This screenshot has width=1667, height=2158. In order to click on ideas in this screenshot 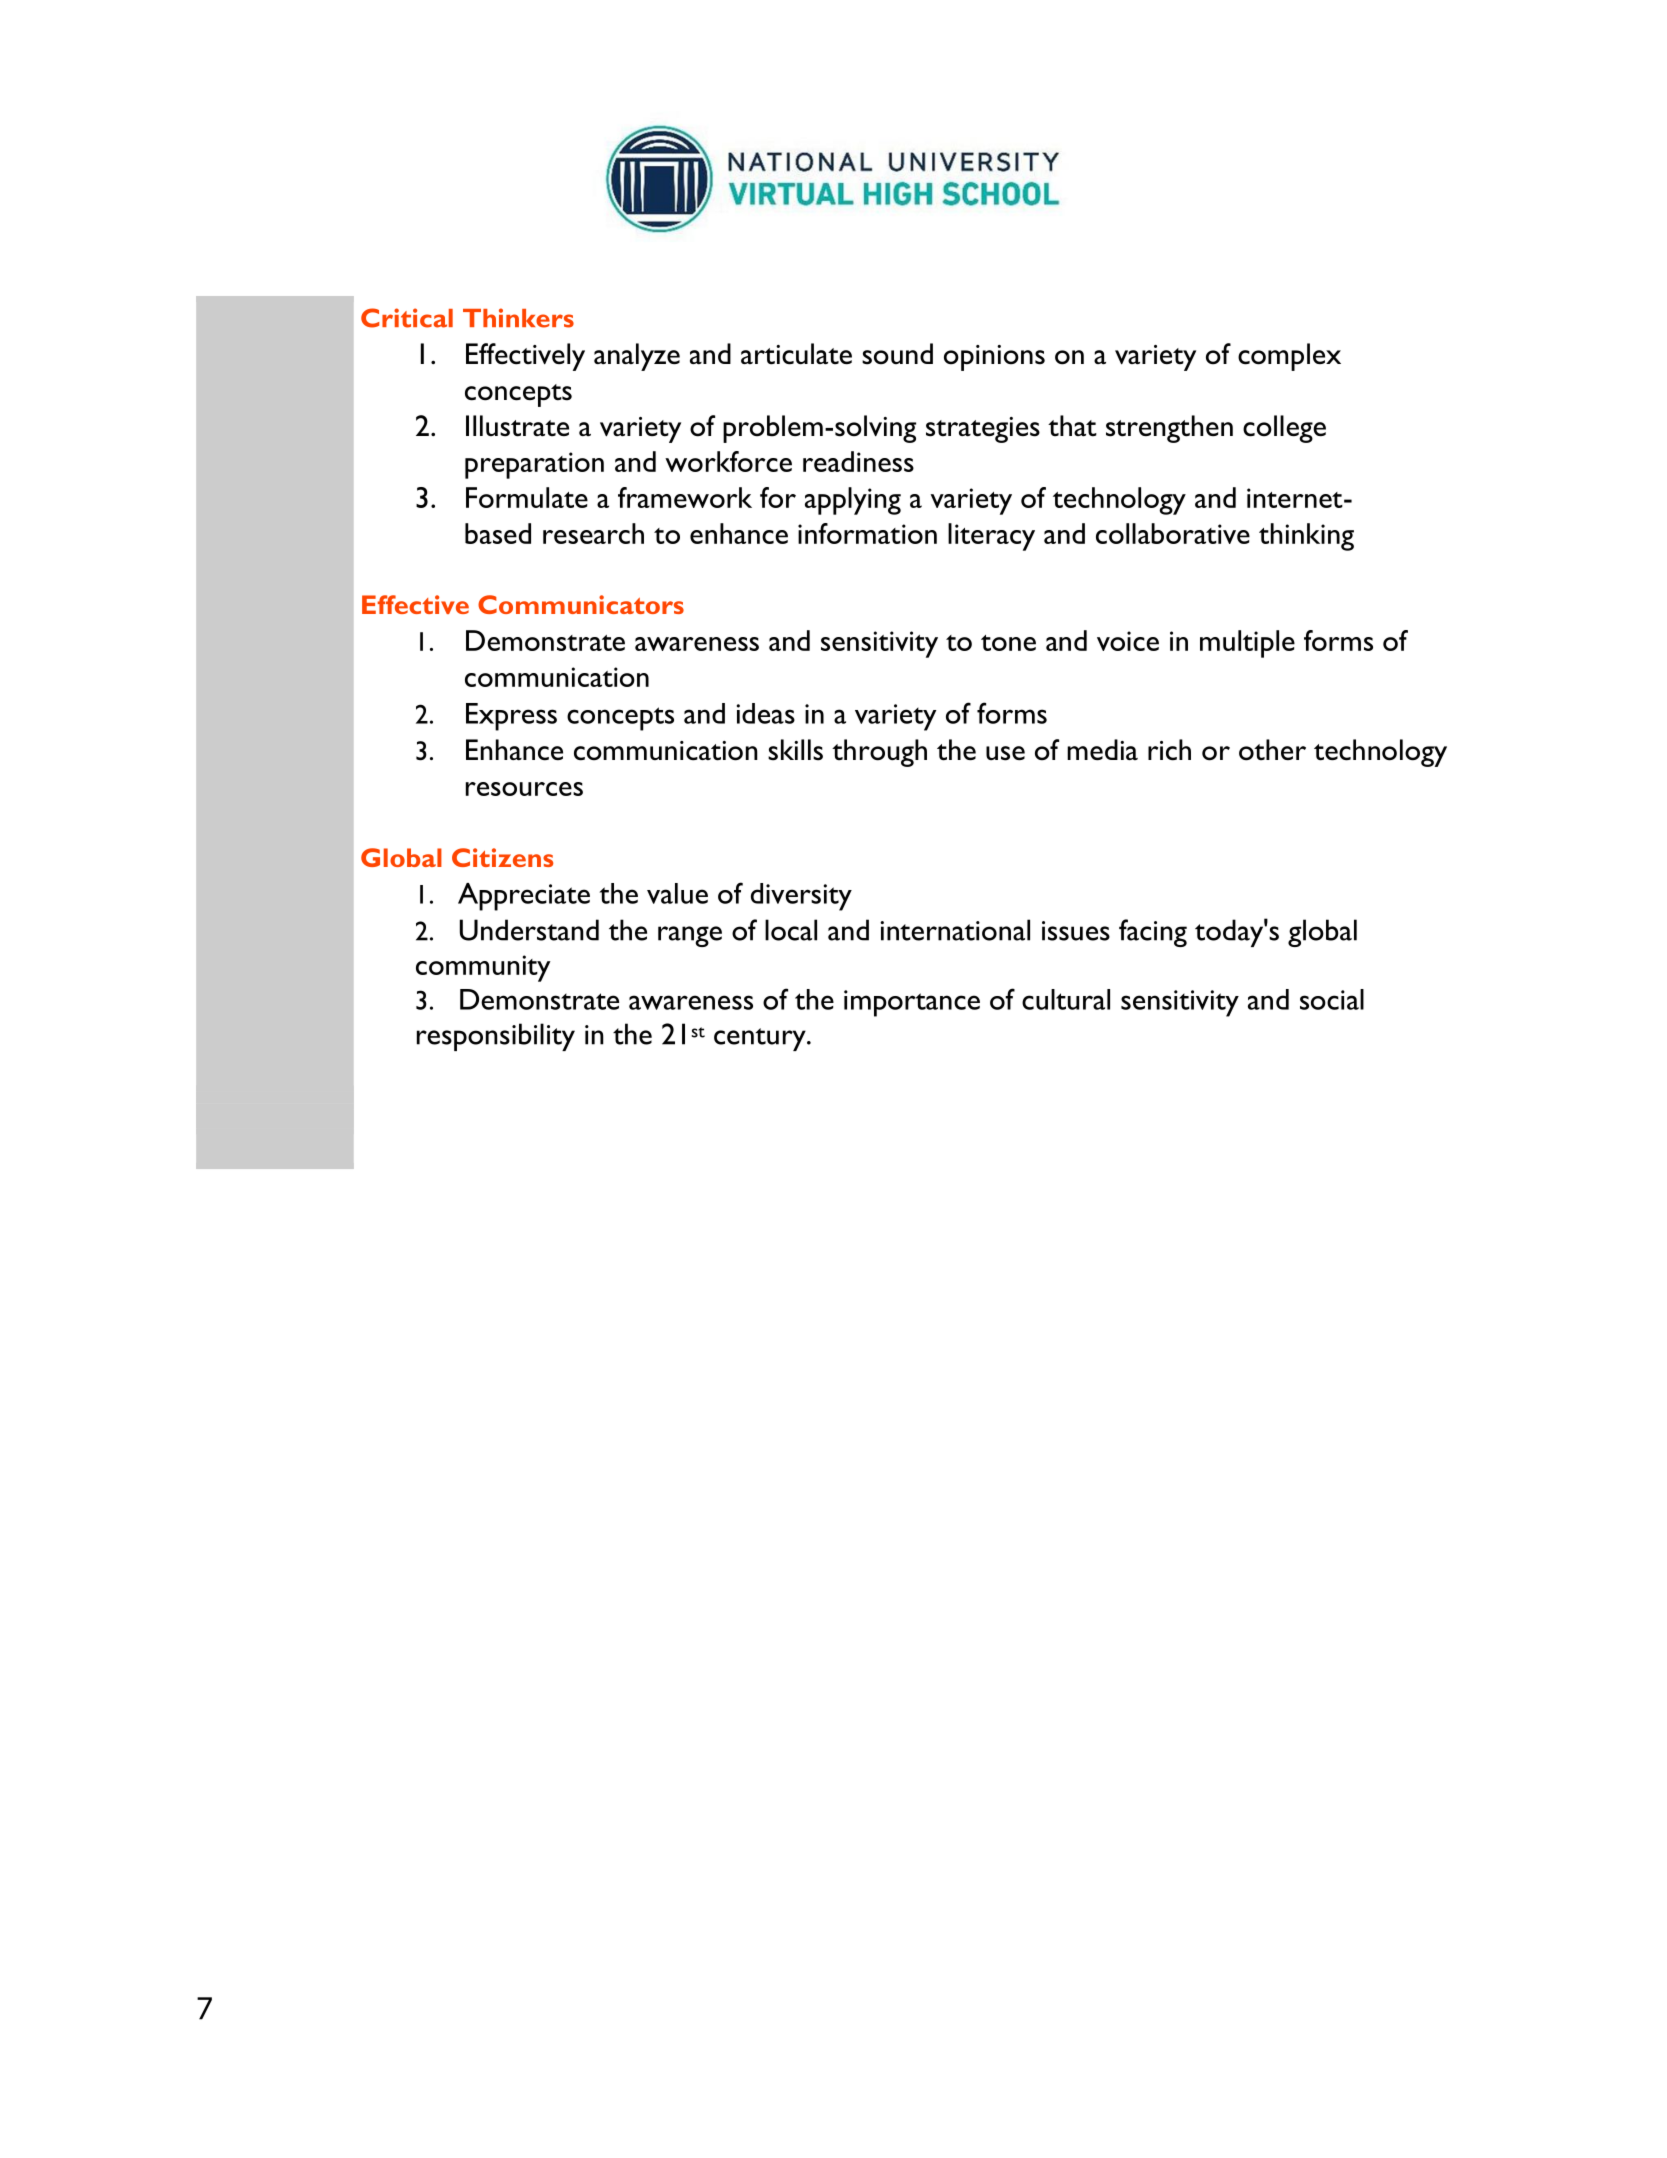, I will do `click(766, 713)`.
